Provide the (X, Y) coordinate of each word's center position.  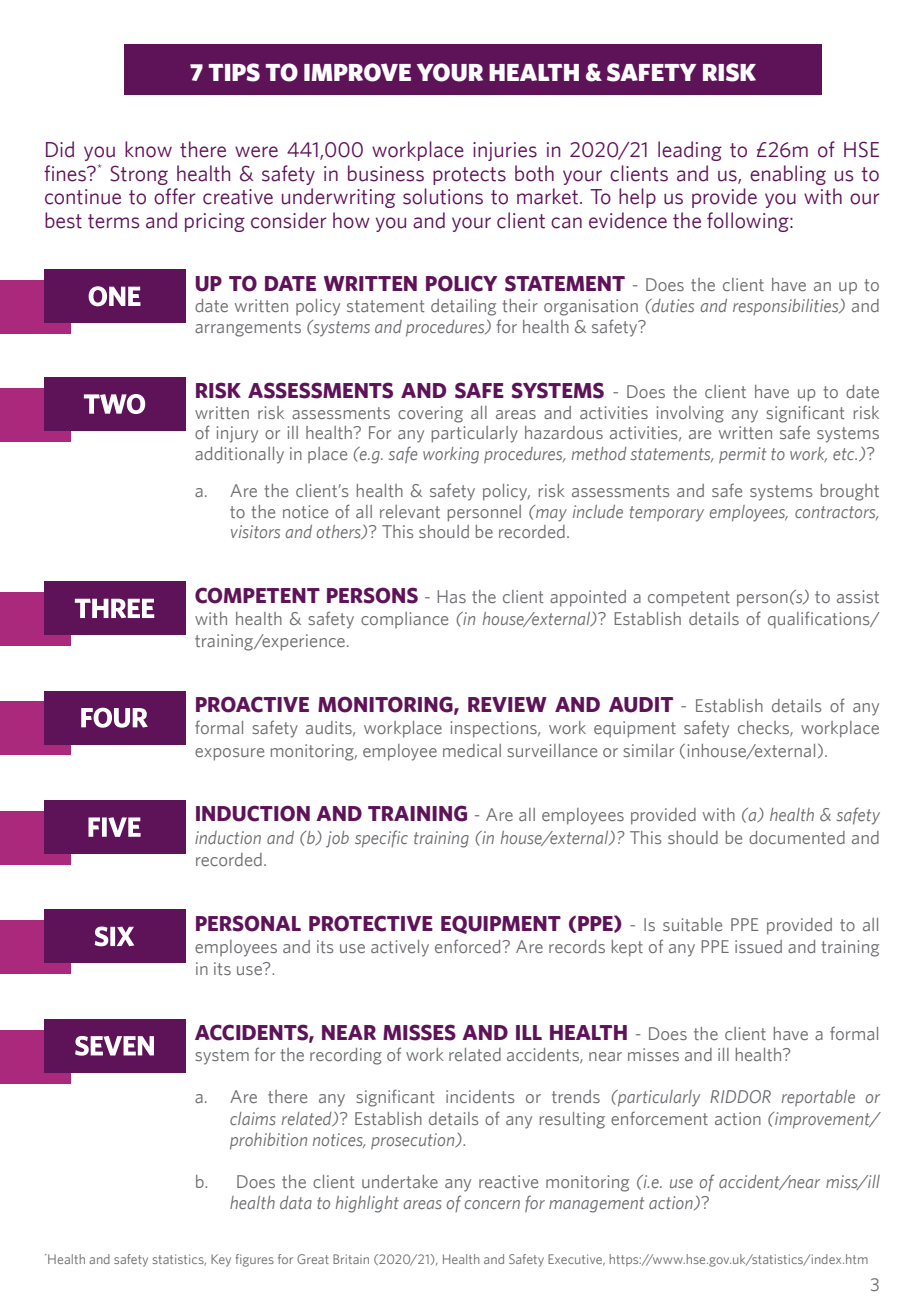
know (148, 149)
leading (690, 151)
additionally (239, 455)
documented (797, 837)
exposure (229, 754)
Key (221, 1260)
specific (381, 839)
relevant (410, 511)
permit (742, 455)
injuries (505, 151)
